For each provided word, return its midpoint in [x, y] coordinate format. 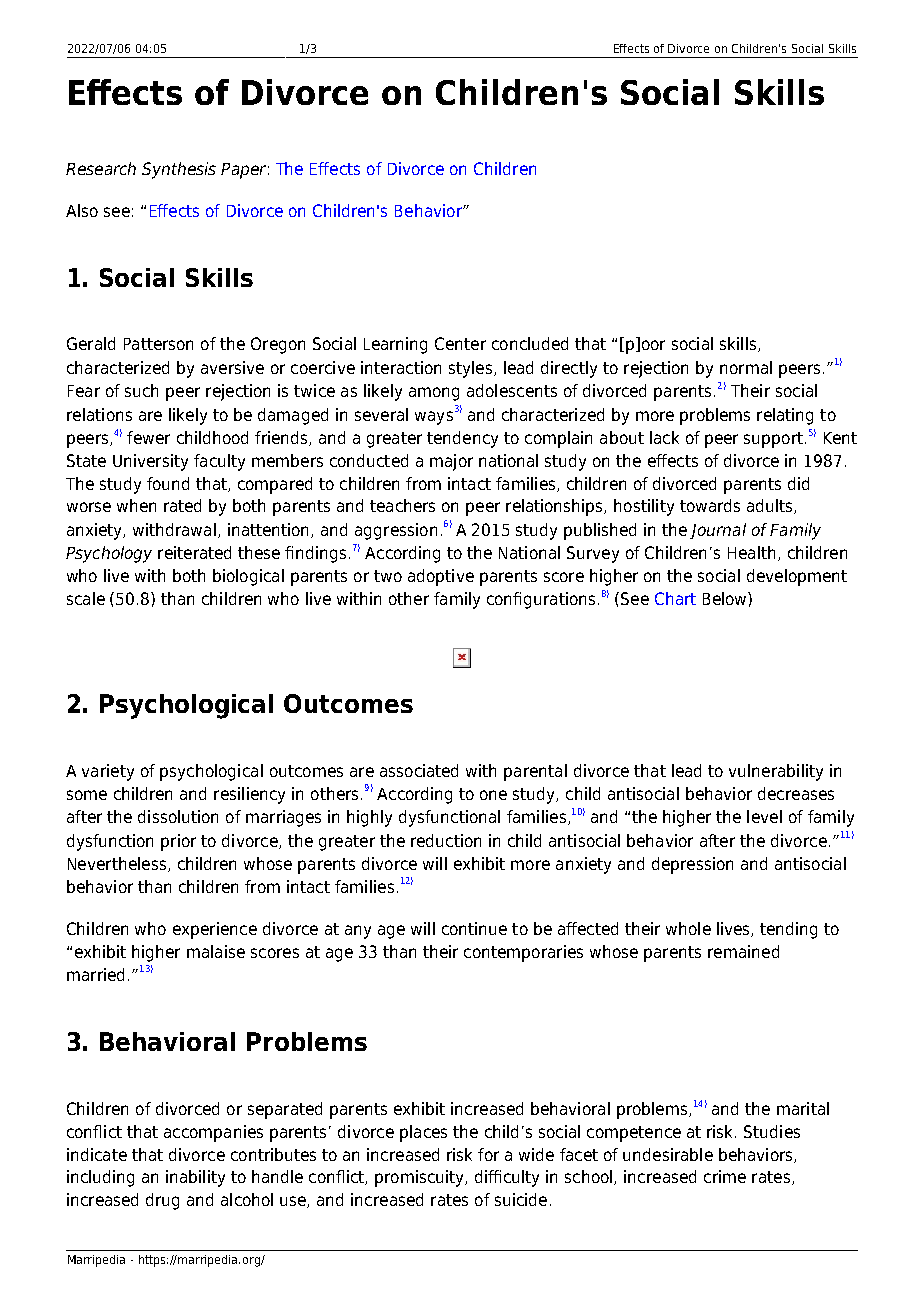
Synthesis [179, 170]
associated [419, 770]
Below [726, 598]
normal [746, 367]
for [488, 1154]
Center [460, 343]
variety [108, 772]
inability [195, 1178]
